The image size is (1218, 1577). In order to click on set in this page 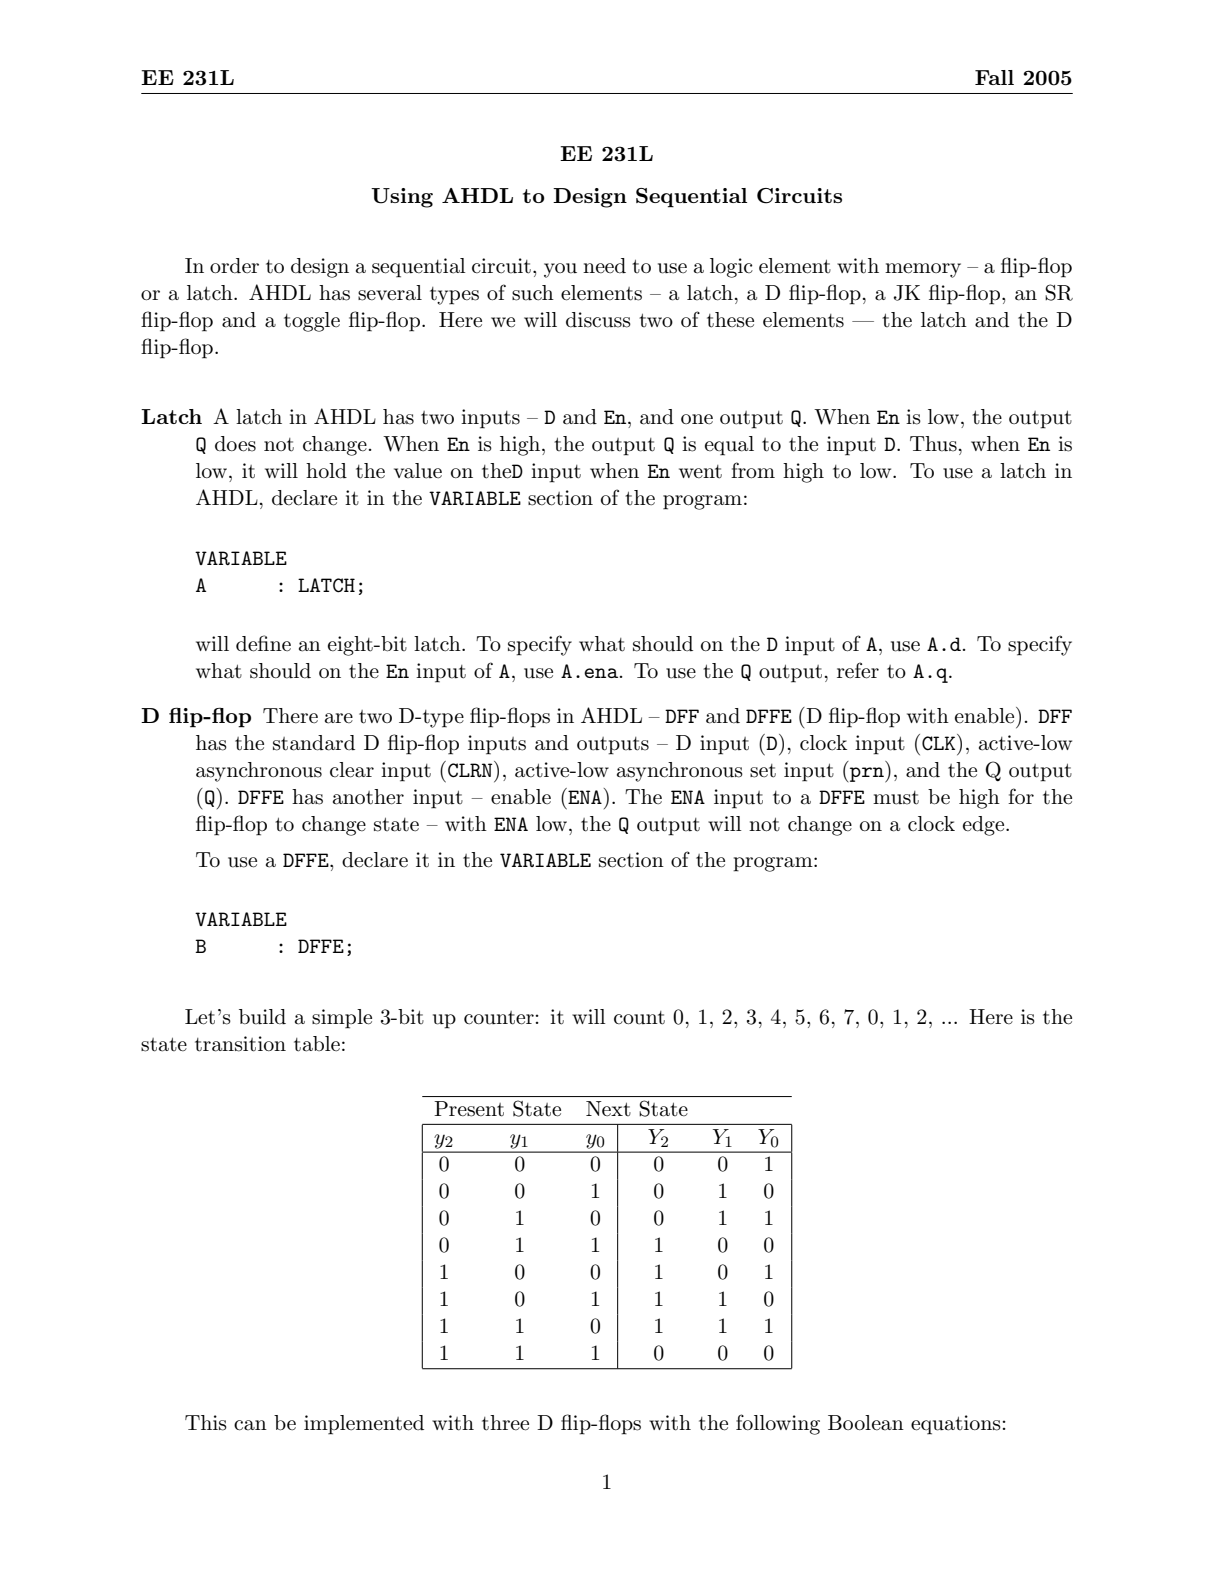, I will do `click(763, 771)`.
